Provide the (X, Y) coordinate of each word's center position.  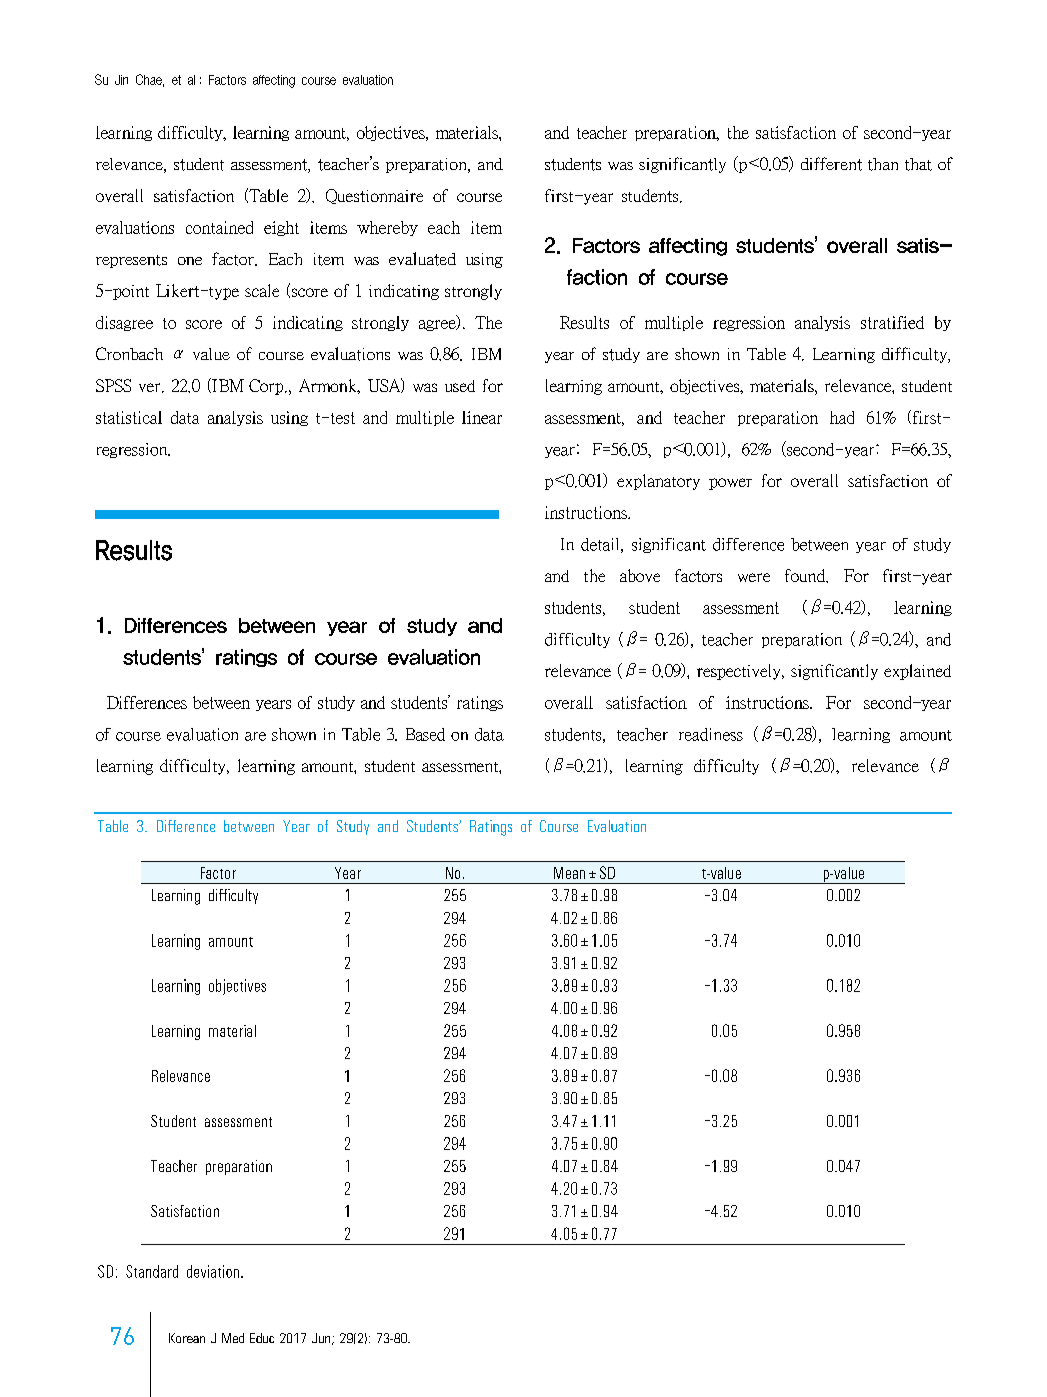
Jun (322, 1339)
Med (233, 1338)
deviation (213, 1271)
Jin (121, 80)
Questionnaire (374, 196)
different (831, 164)
